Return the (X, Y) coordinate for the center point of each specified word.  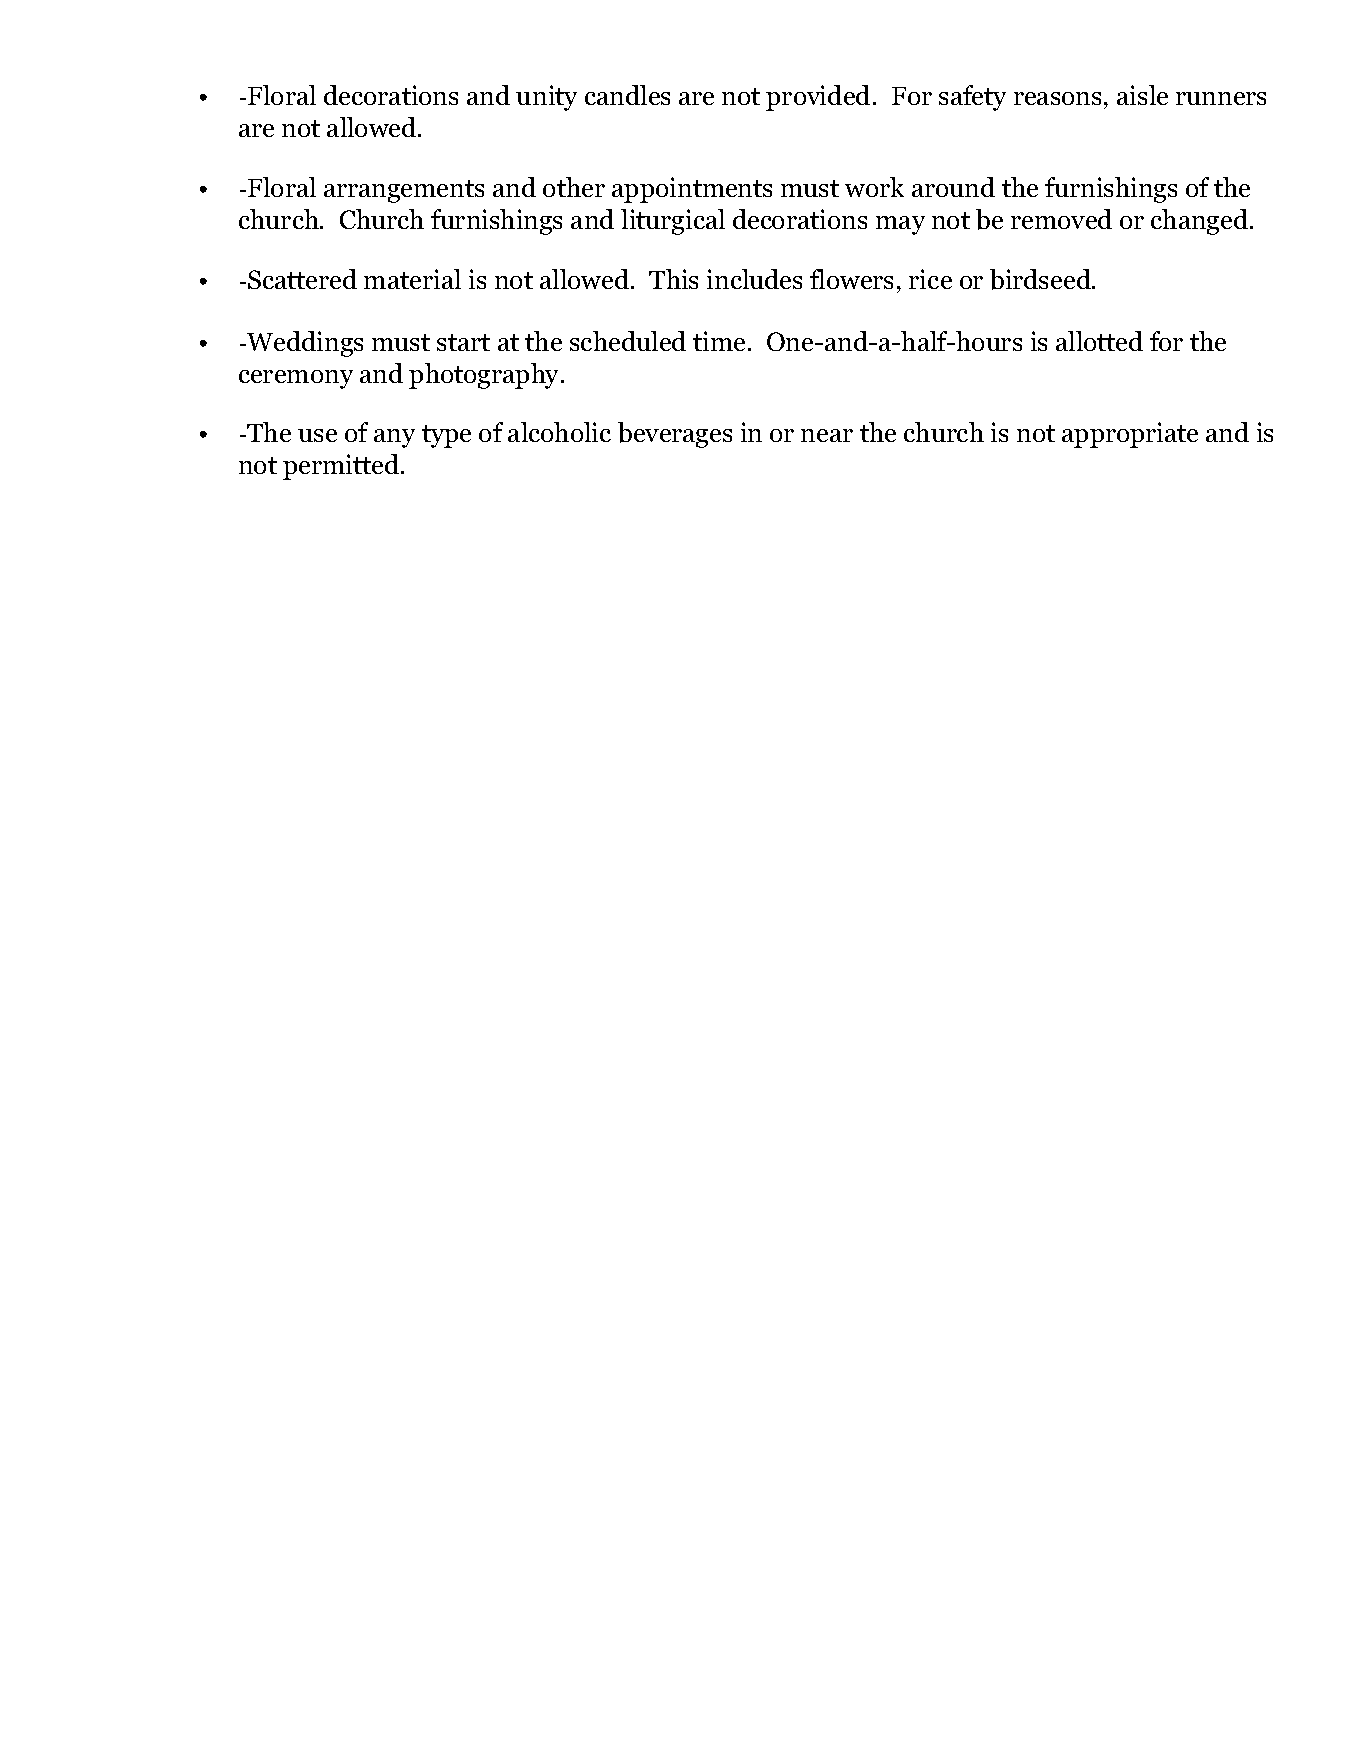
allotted (1099, 341)
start (463, 342)
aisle (1142, 95)
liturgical (673, 222)
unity (546, 98)
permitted (342, 467)
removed (1061, 219)
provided (818, 98)
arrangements (404, 191)
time (719, 341)
